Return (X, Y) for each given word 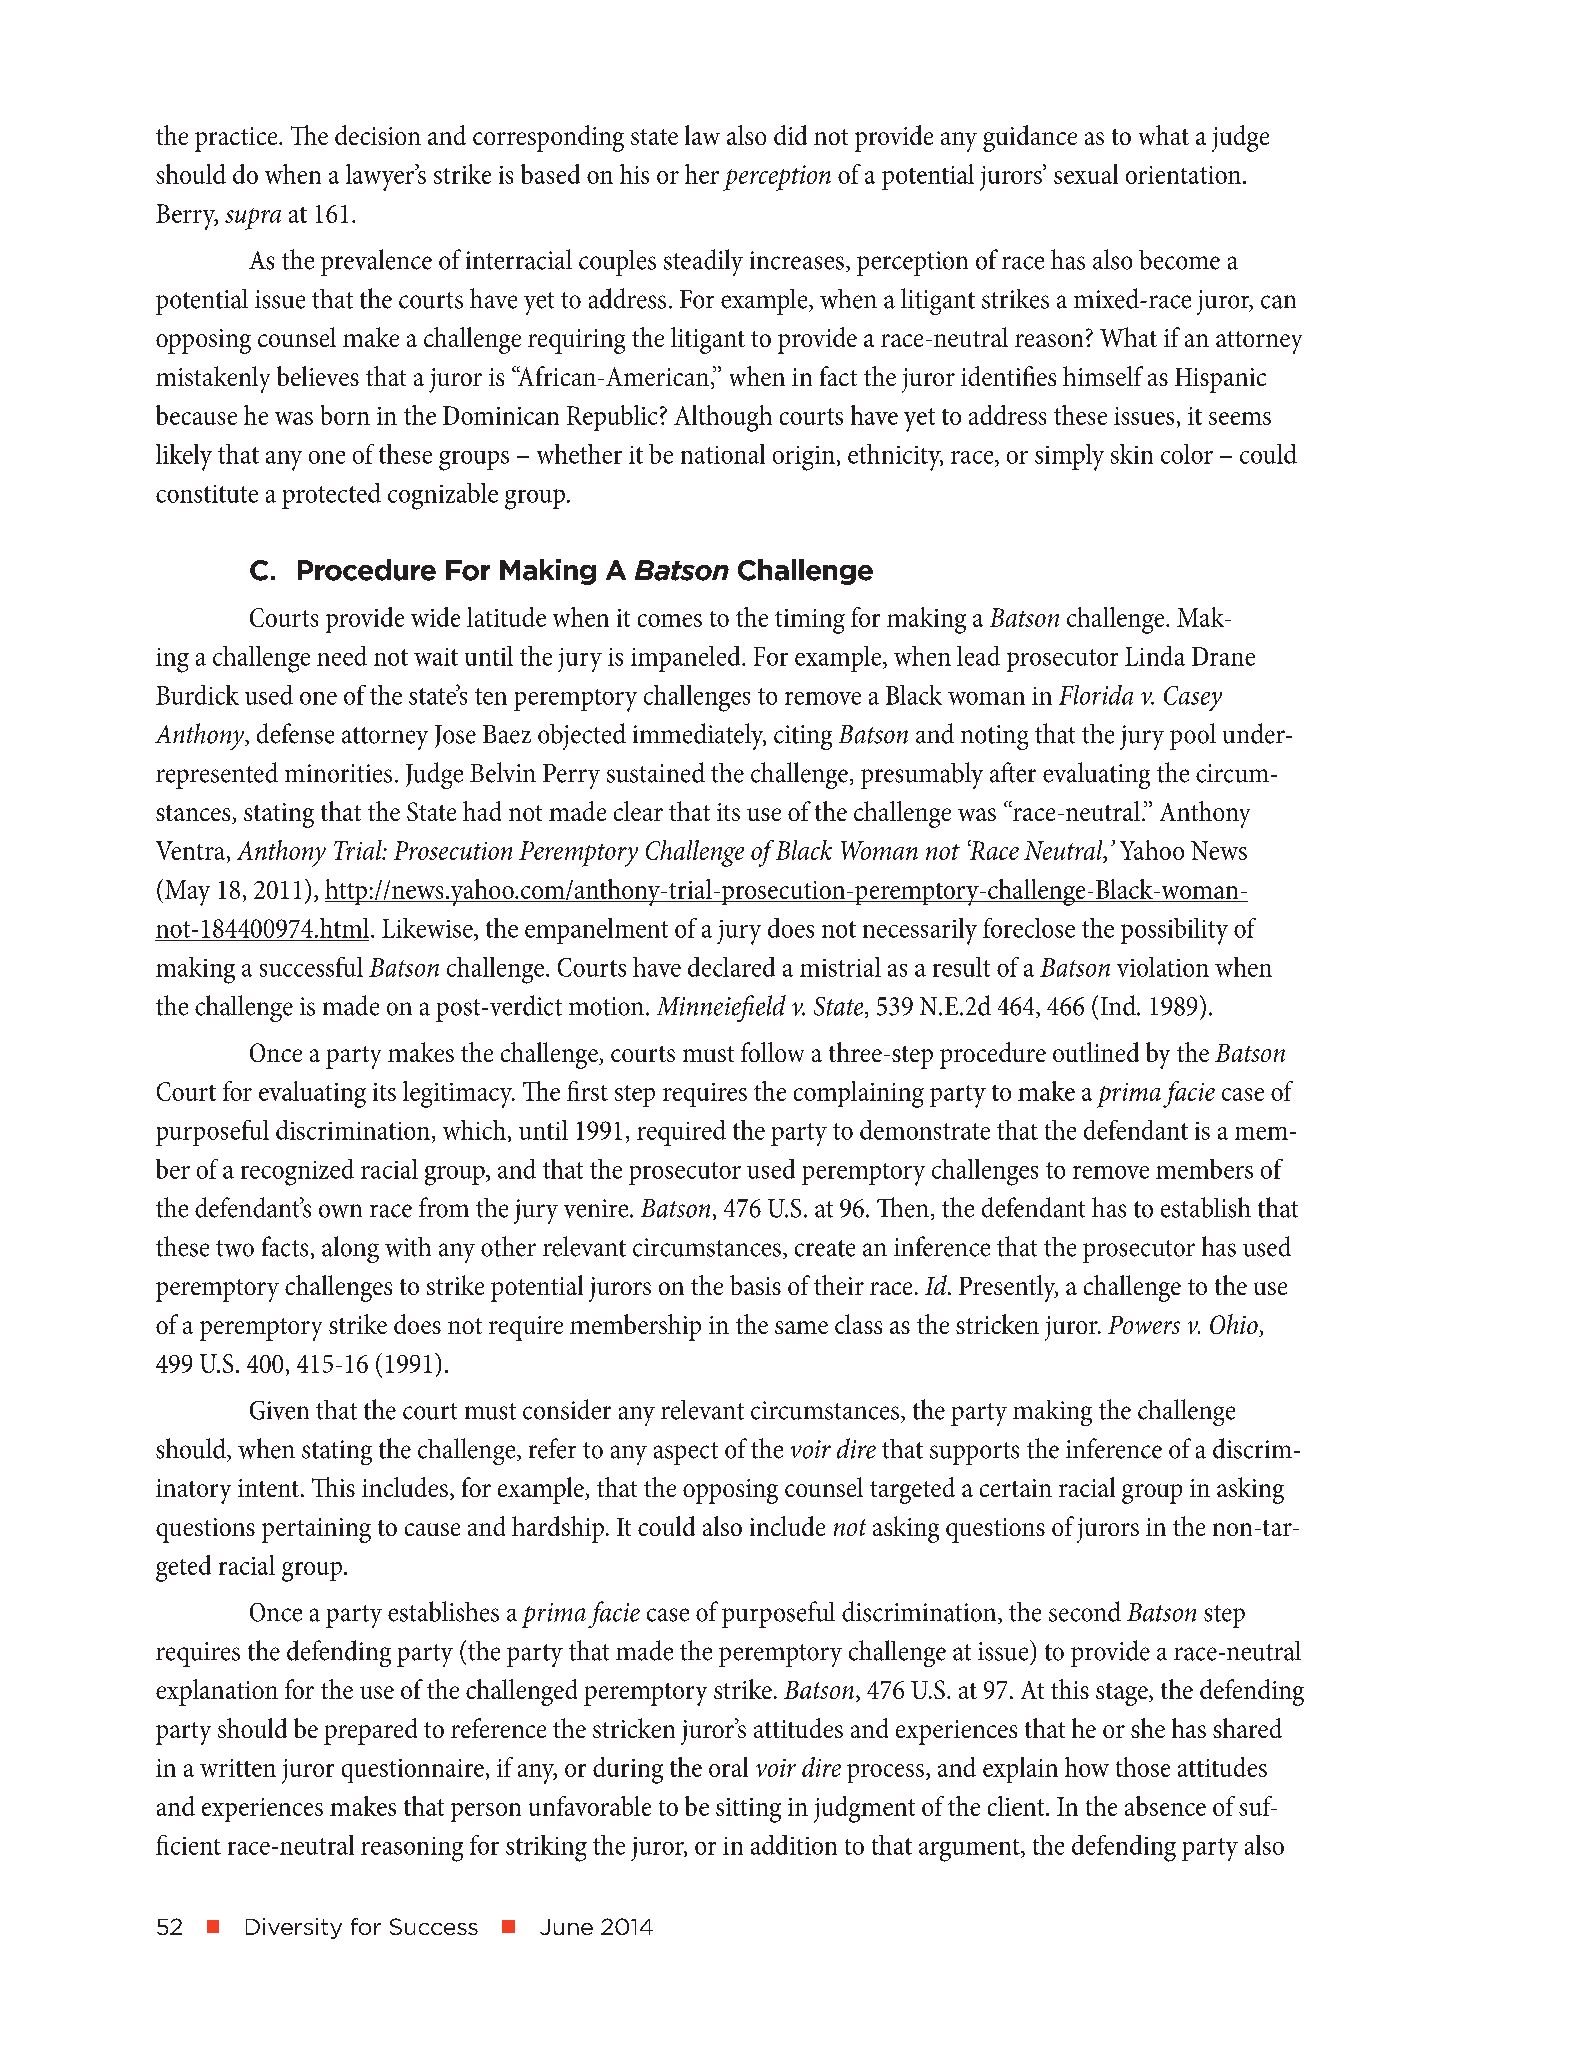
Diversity (294, 1928)
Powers (1144, 1325)
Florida (1096, 695)
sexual (1086, 174)
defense (295, 733)
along (350, 1249)
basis (755, 1285)
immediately (699, 736)
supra (253, 219)
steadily (703, 262)
